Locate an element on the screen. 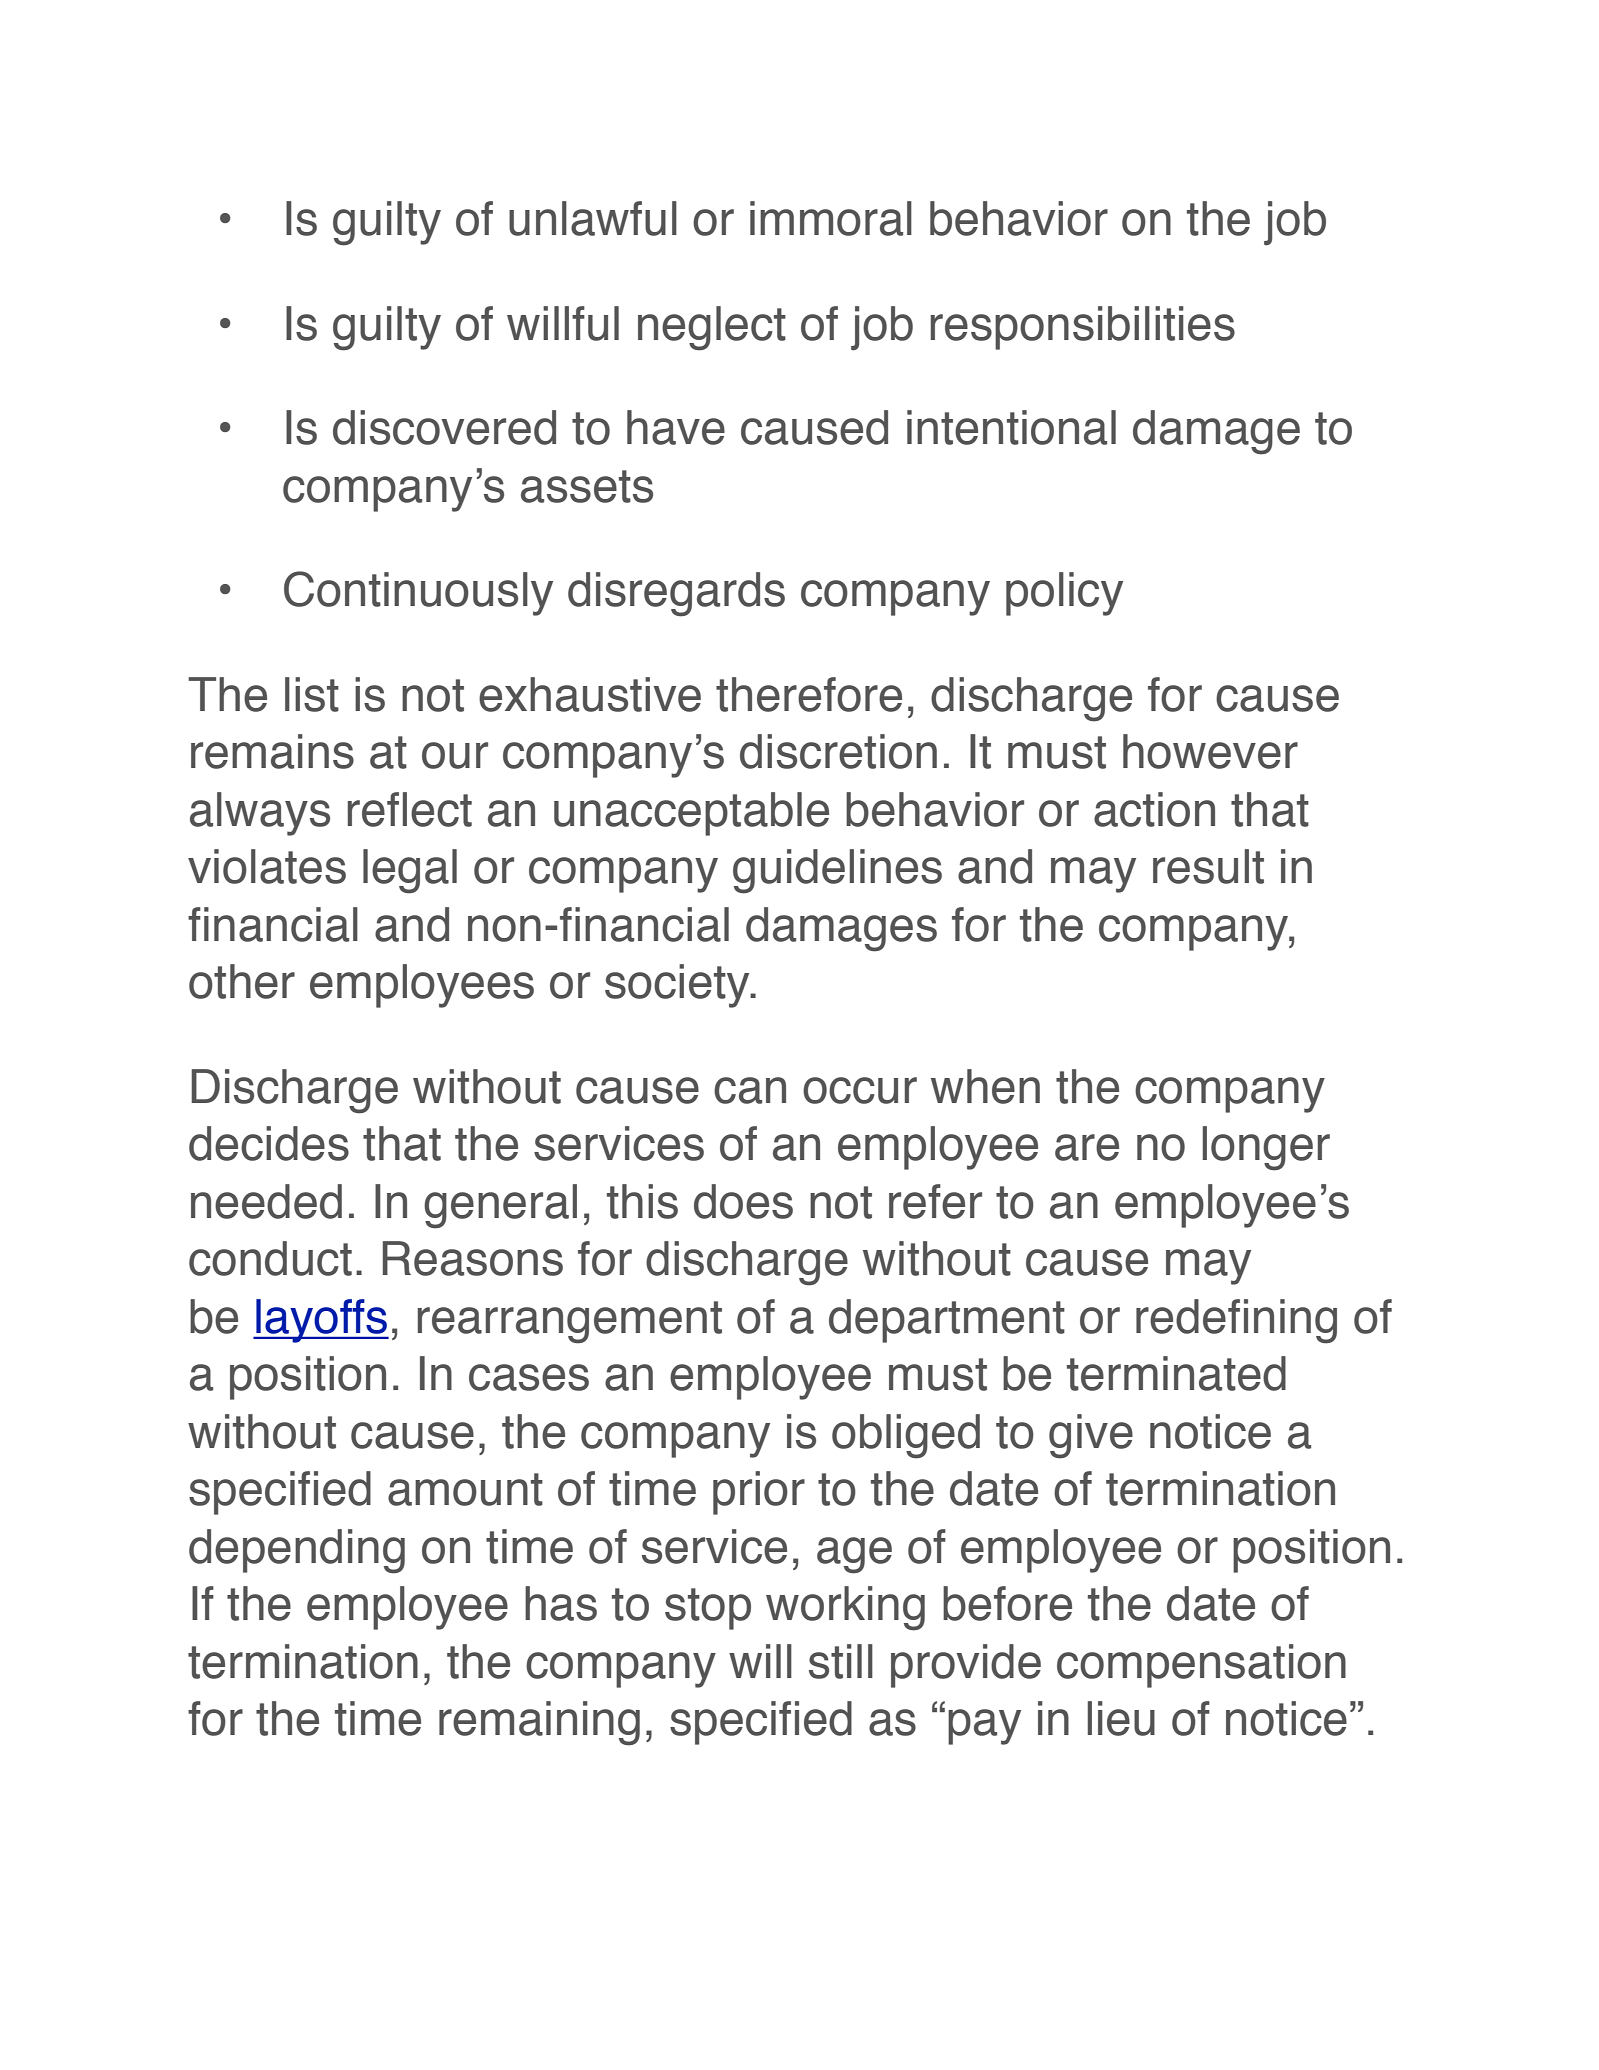 This screenshot has height=2070, width=1599. unlawful is located at coordinates (593, 218).
